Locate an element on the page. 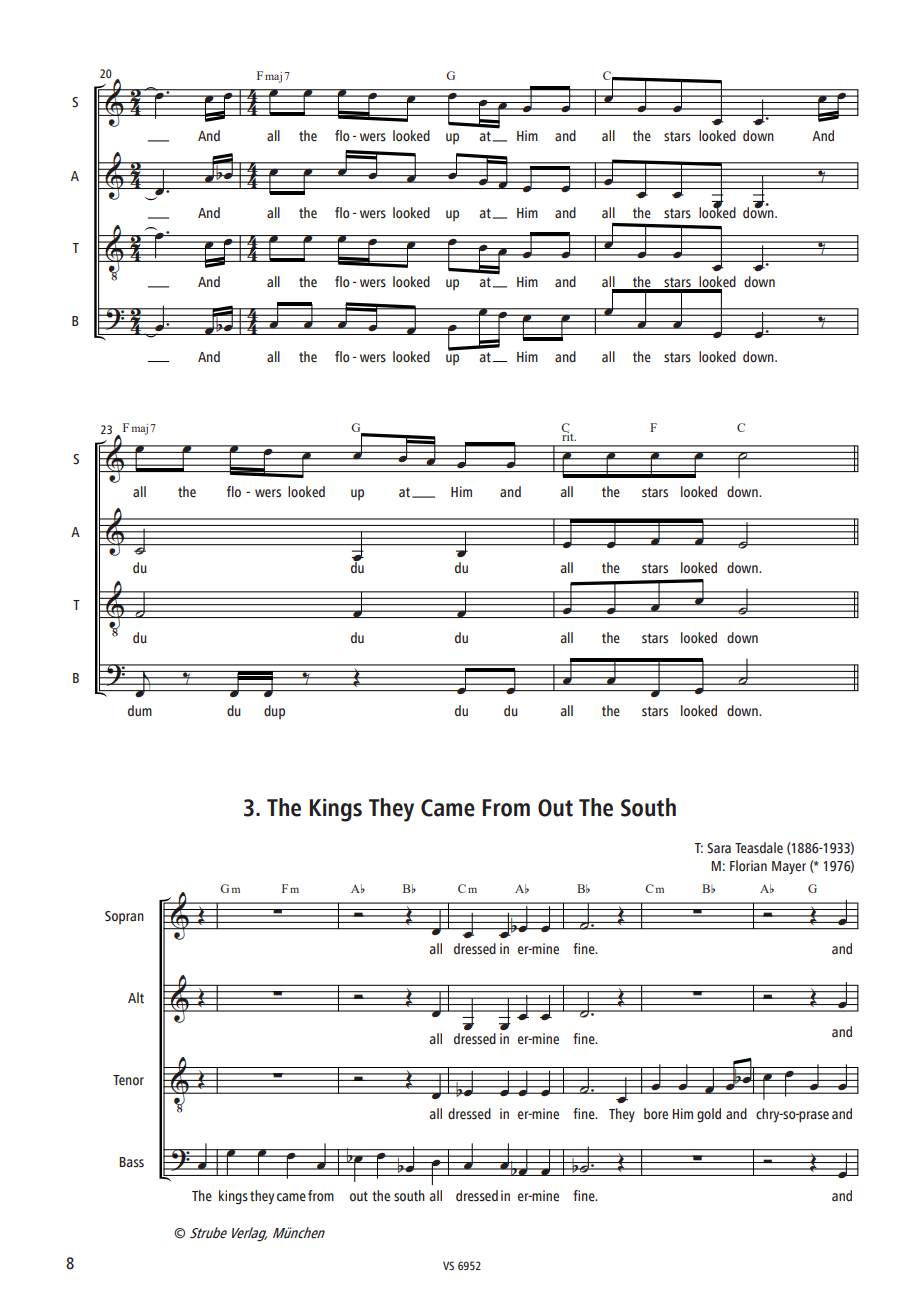  Sara is located at coordinates (719, 848).
